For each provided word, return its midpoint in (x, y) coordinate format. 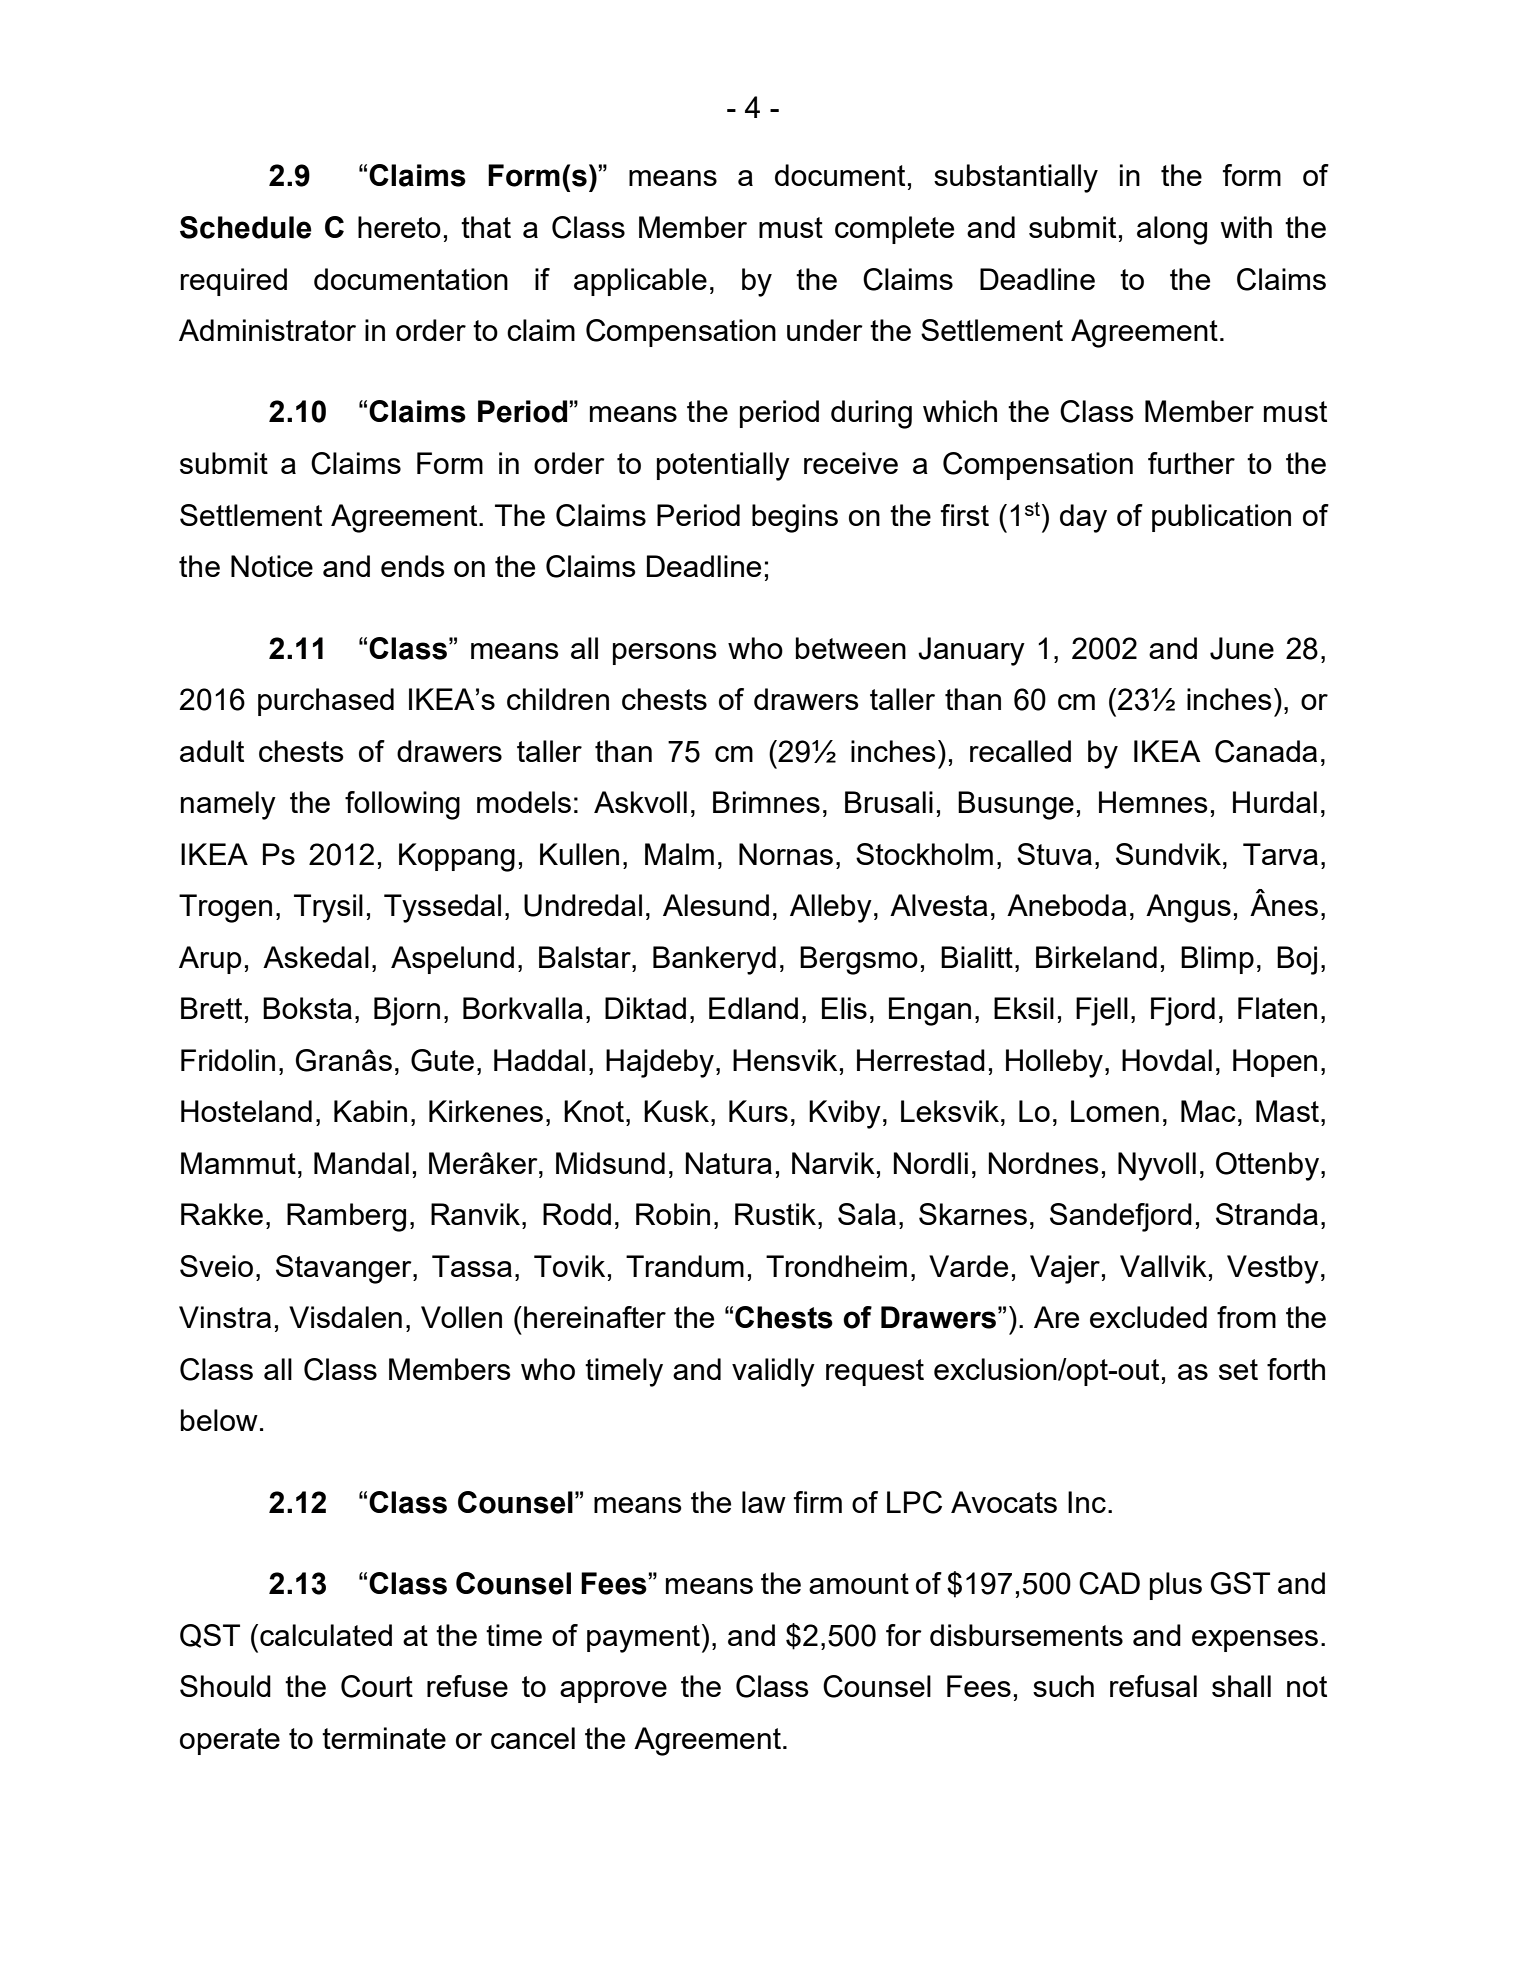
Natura (729, 1163)
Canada (1266, 751)
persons (665, 654)
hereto (399, 227)
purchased (326, 702)
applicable (640, 282)
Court (377, 1686)
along (1172, 230)
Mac (1208, 1111)
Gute (442, 1060)
